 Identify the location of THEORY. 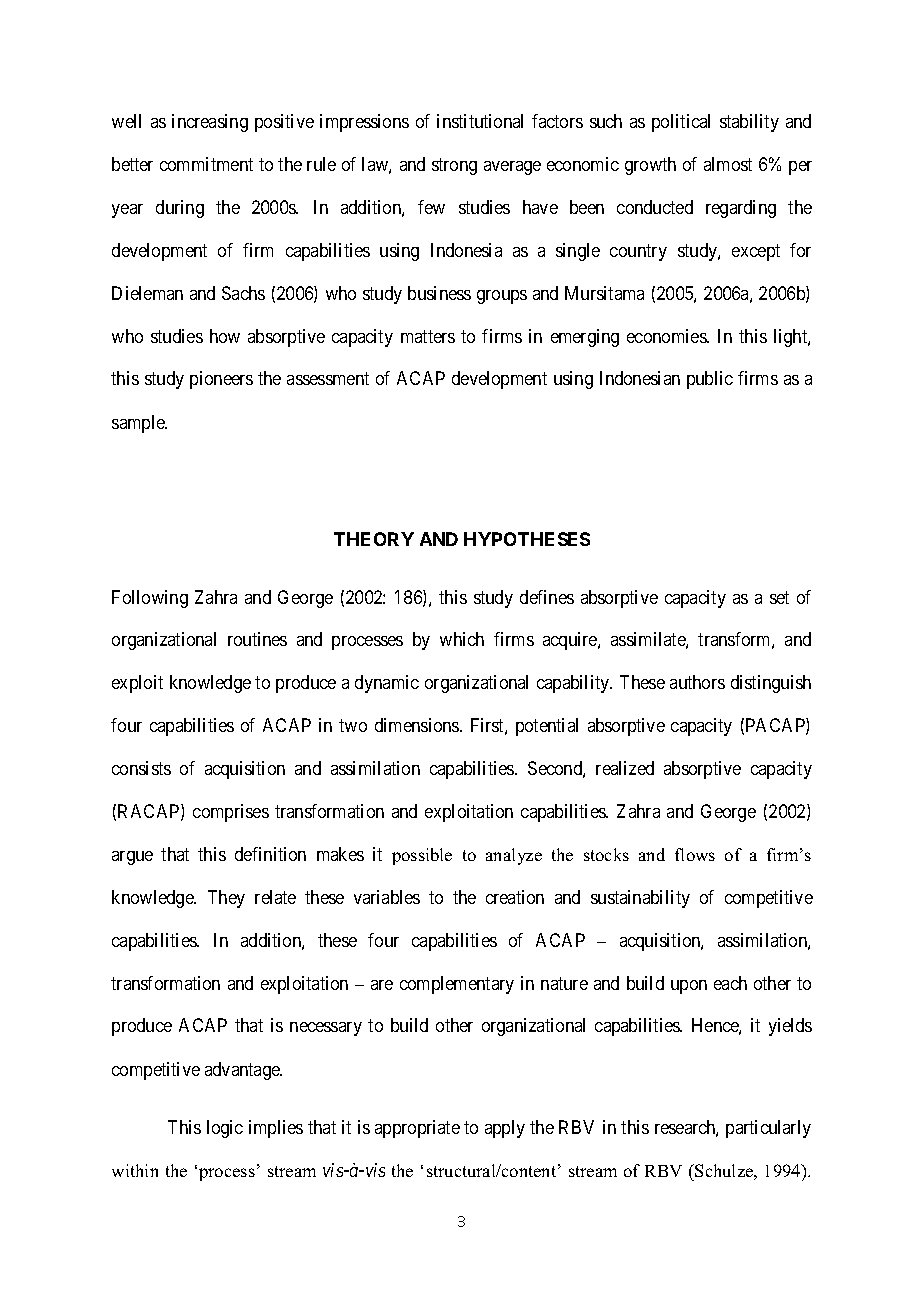
(374, 539).
